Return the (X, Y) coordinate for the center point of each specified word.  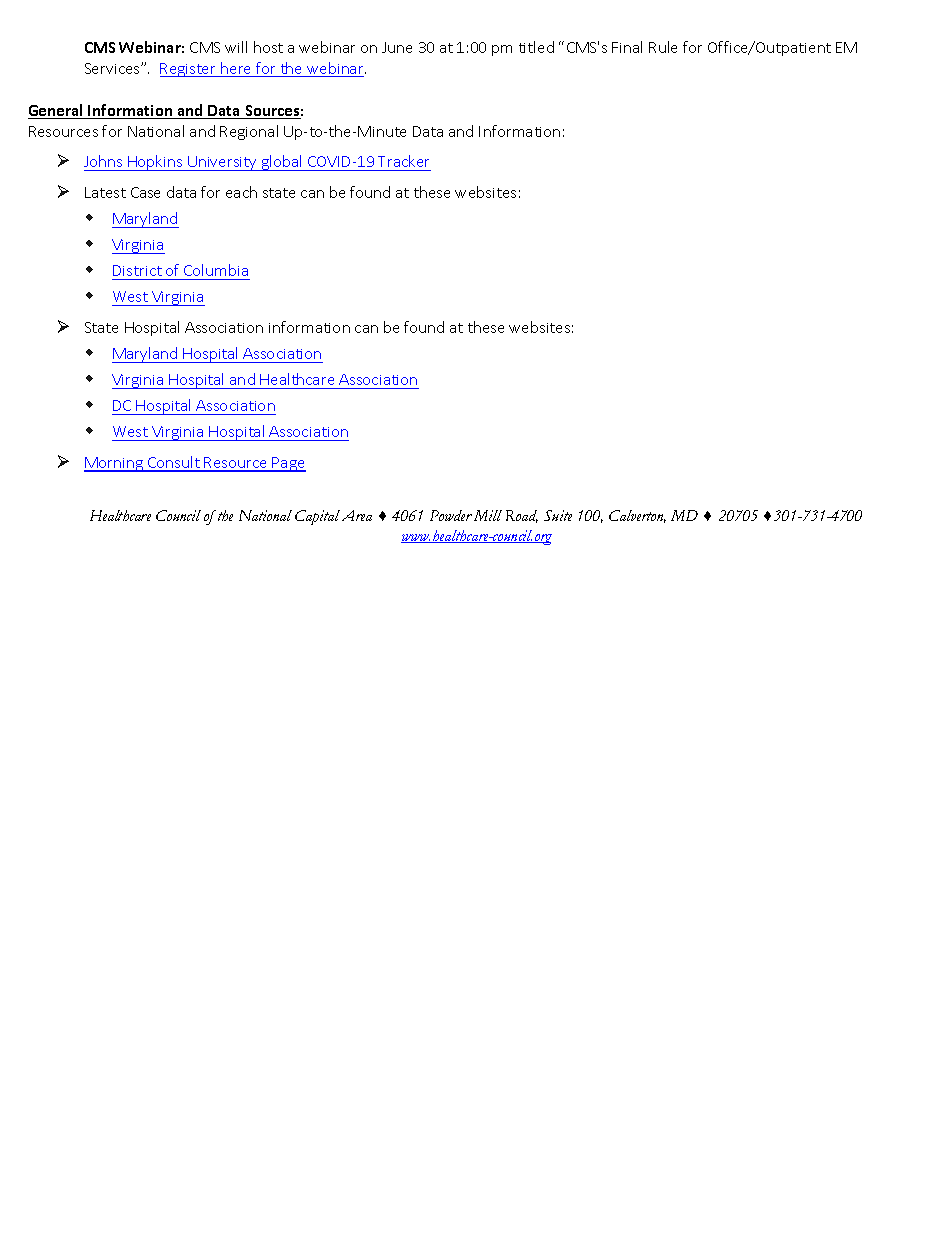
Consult (174, 463)
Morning (115, 464)
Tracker (403, 161)
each (241, 192)
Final (627, 47)
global (282, 163)
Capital (317, 517)
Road (522, 516)
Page (288, 464)
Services (113, 68)
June (397, 47)
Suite (558, 515)
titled (536, 47)
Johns (103, 161)
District (138, 272)
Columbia (216, 272)
